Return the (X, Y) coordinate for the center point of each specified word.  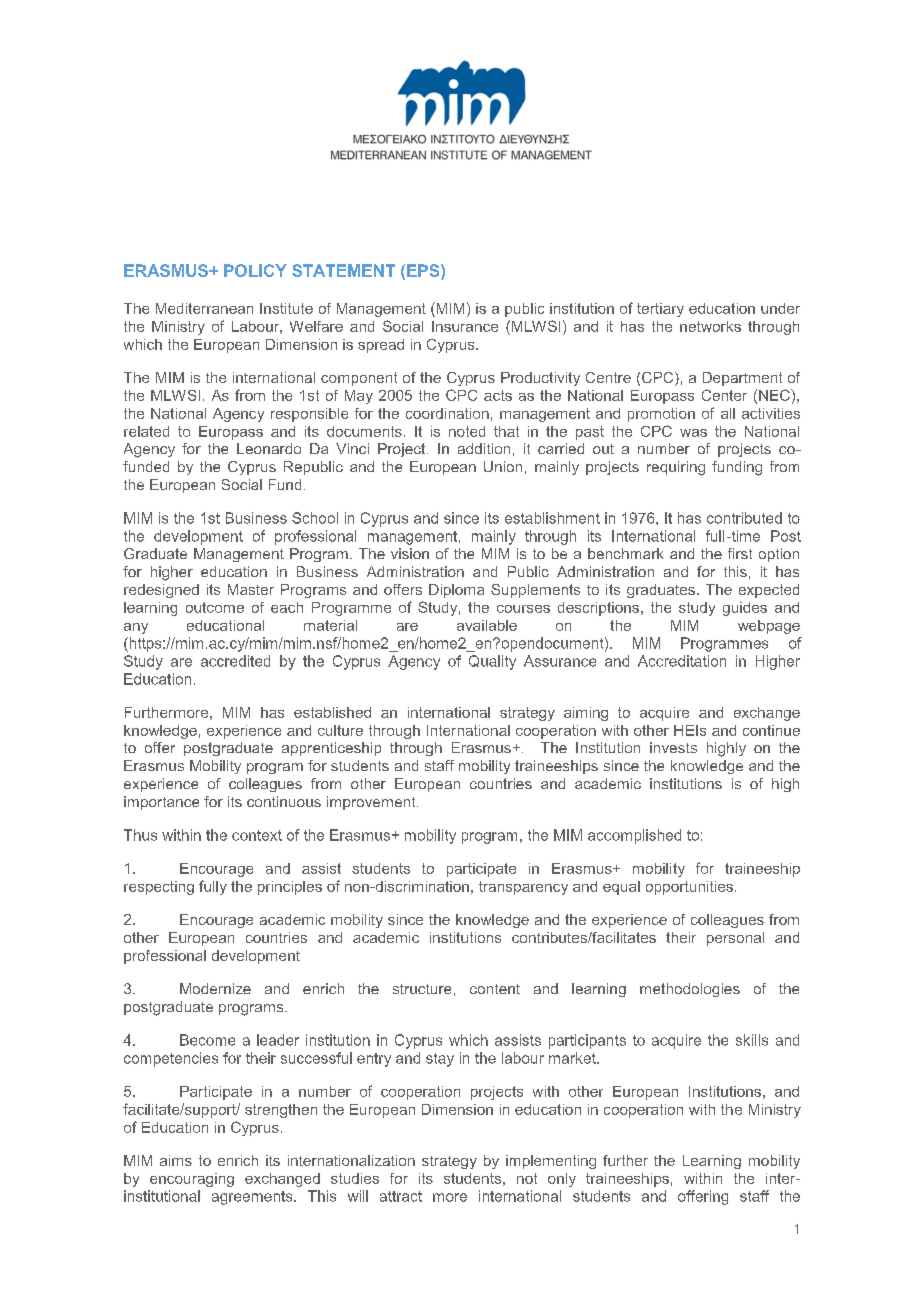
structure (422, 989)
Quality (492, 662)
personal (735, 939)
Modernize (215, 988)
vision (410, 553)
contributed (744, 518)
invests (673, 747)
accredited (235, 661)
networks (710, 326)
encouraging (192, 1180)
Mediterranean (204, 308)
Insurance (465, 326)
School (315, 518)
